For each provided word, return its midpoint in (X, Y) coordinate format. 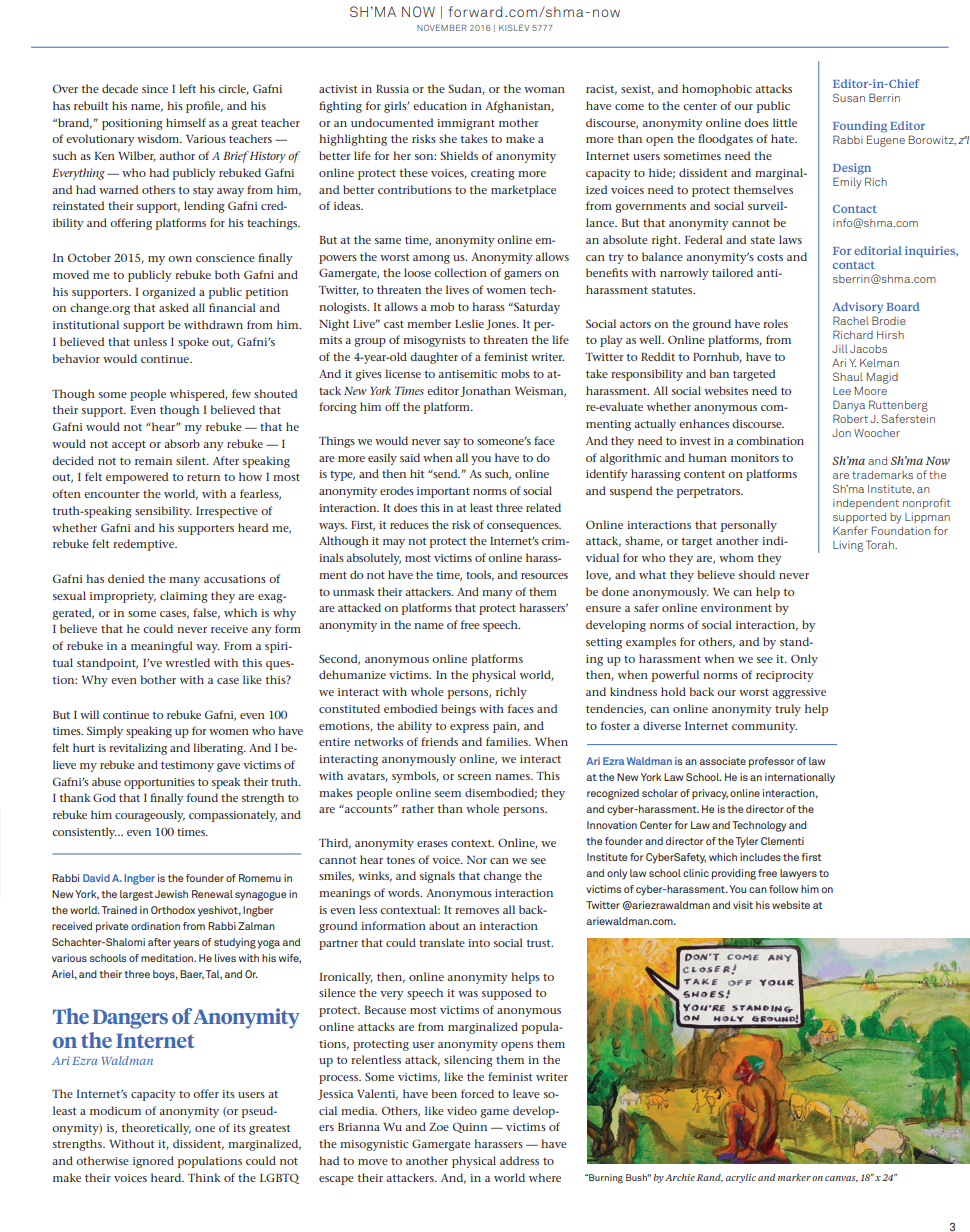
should (757, 574)
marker (794, 1177)
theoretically (156, 1129)
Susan (849, 97)
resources (544, 576)
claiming (184, 597)
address (519, 1160)
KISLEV (514, 27)
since (155, 89)
